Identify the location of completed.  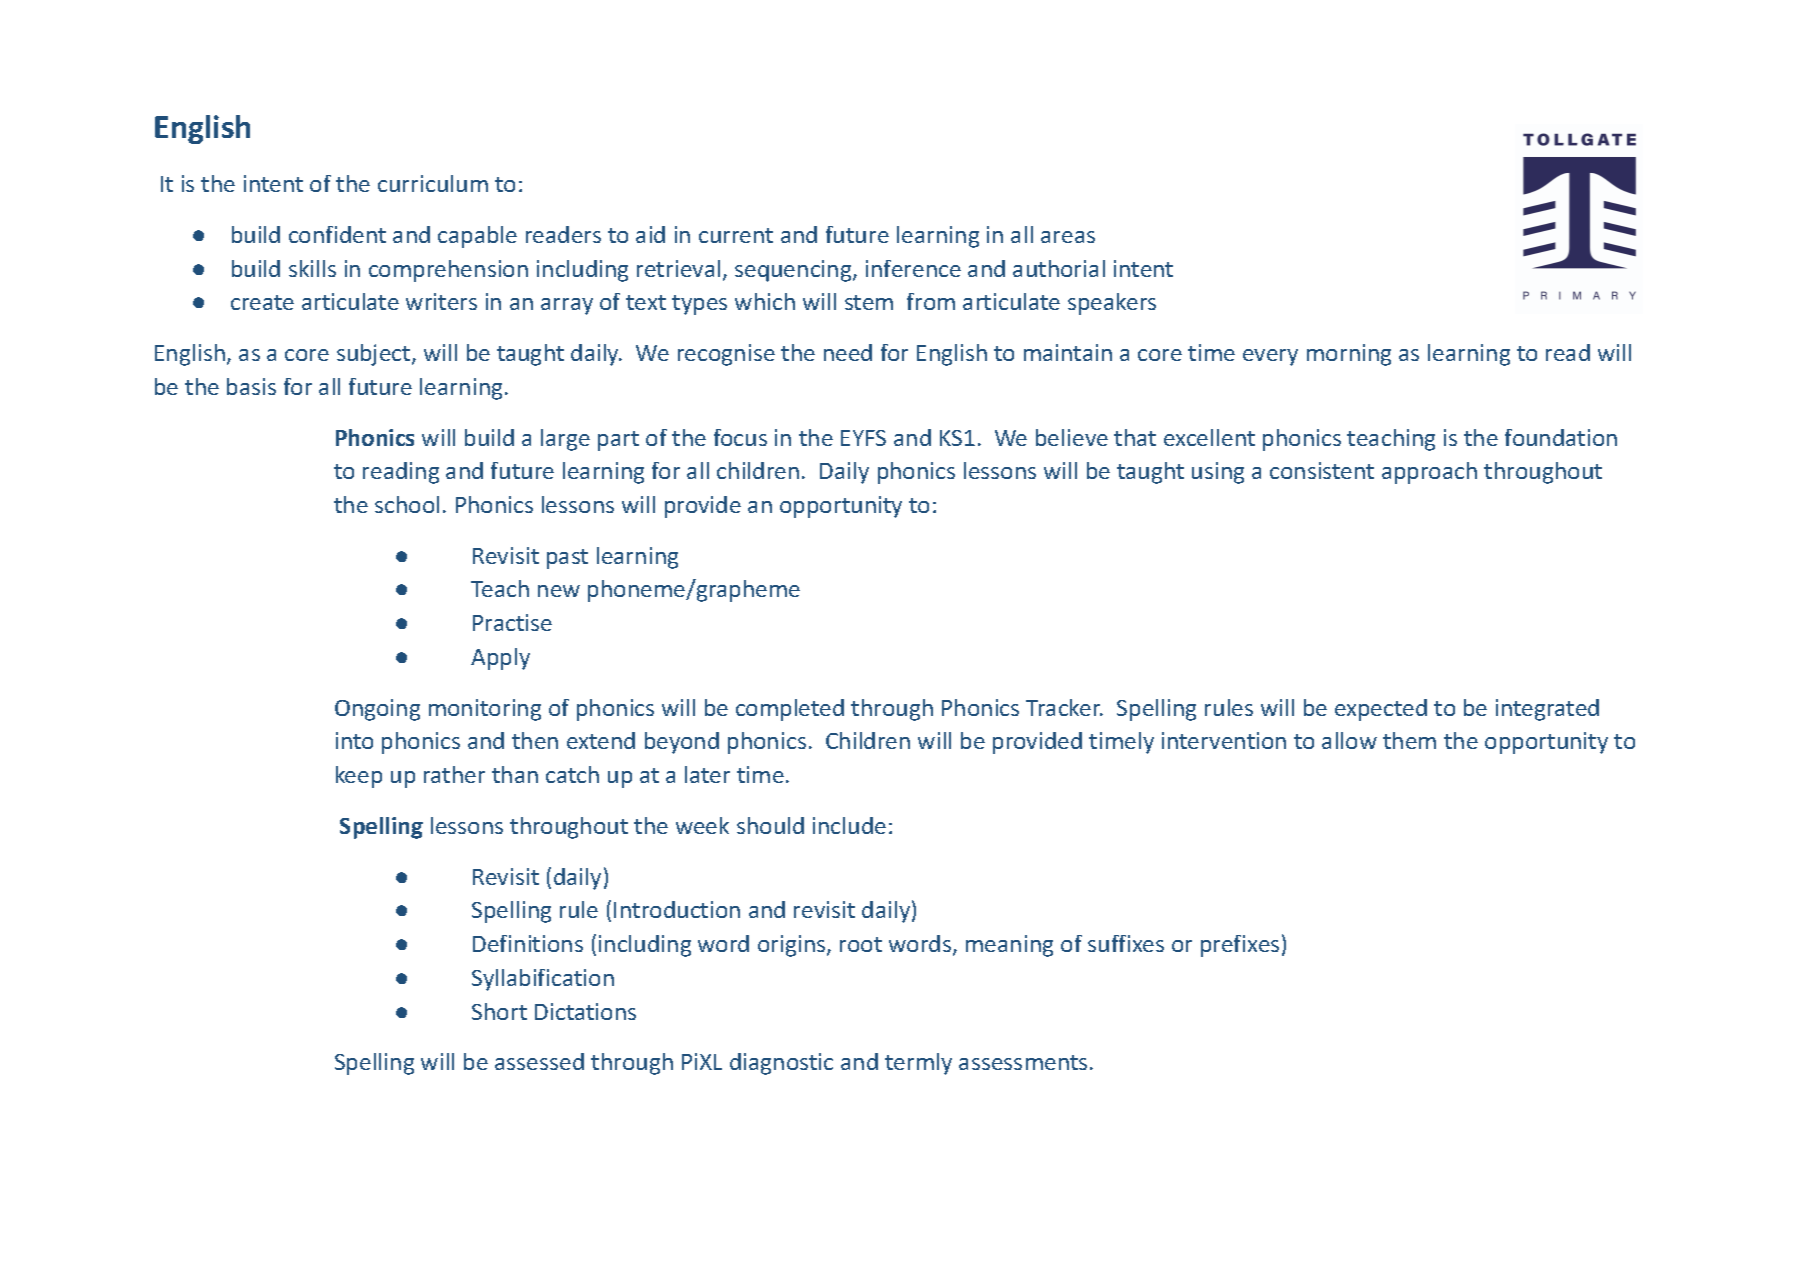
(790, 710).
